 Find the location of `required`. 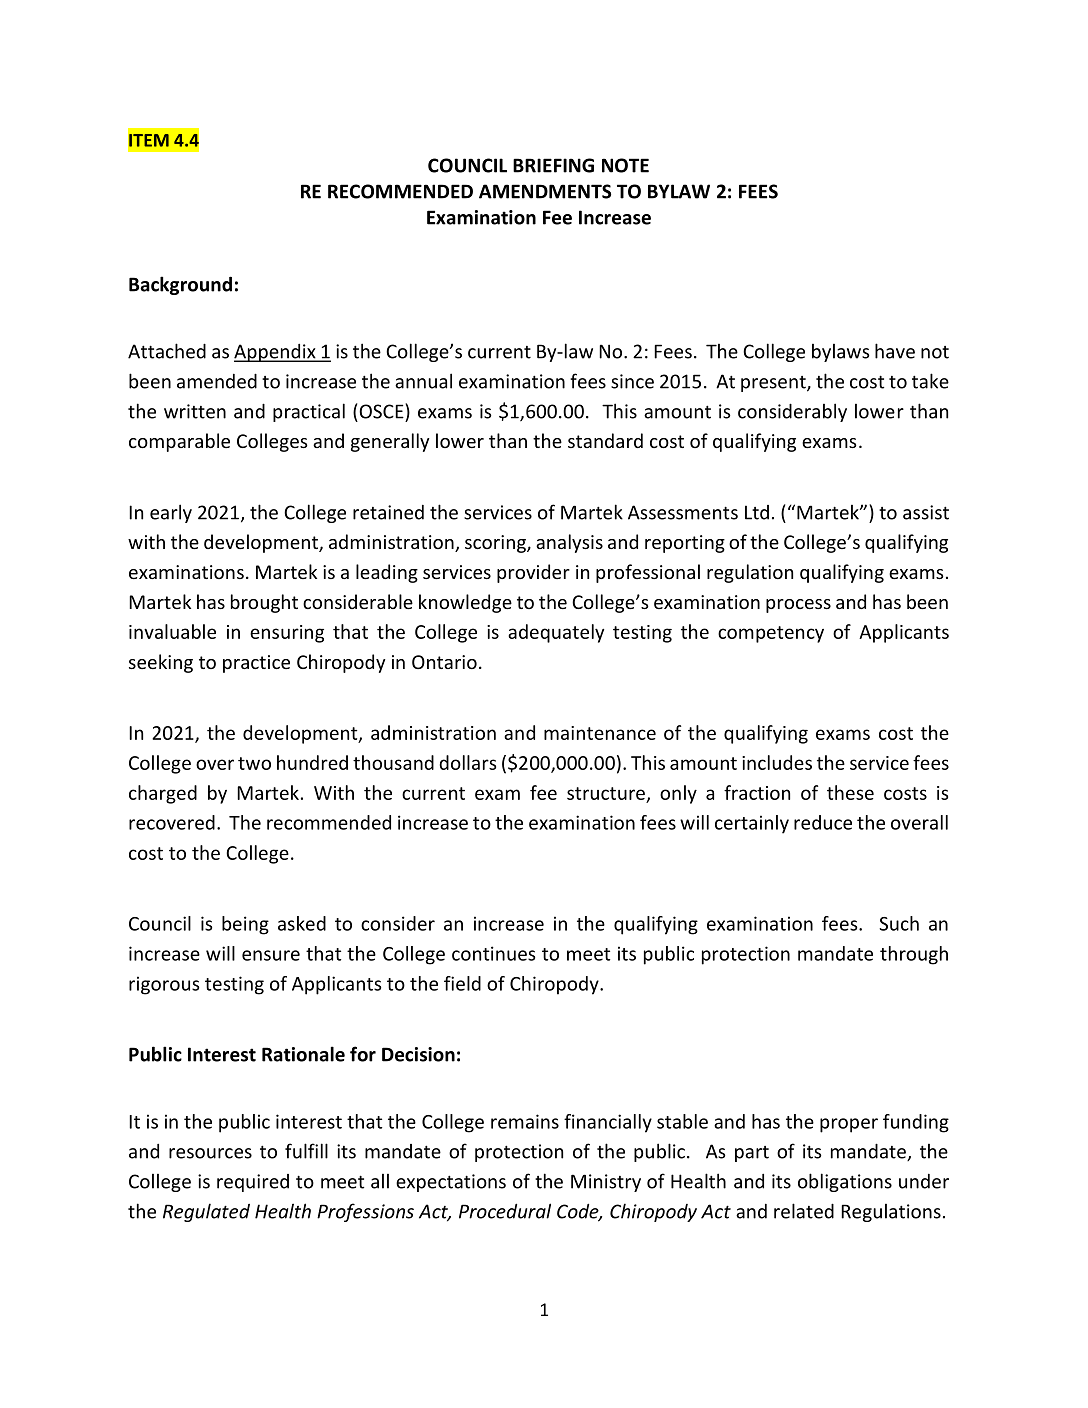

required is located at coordinates (253, 1183).
